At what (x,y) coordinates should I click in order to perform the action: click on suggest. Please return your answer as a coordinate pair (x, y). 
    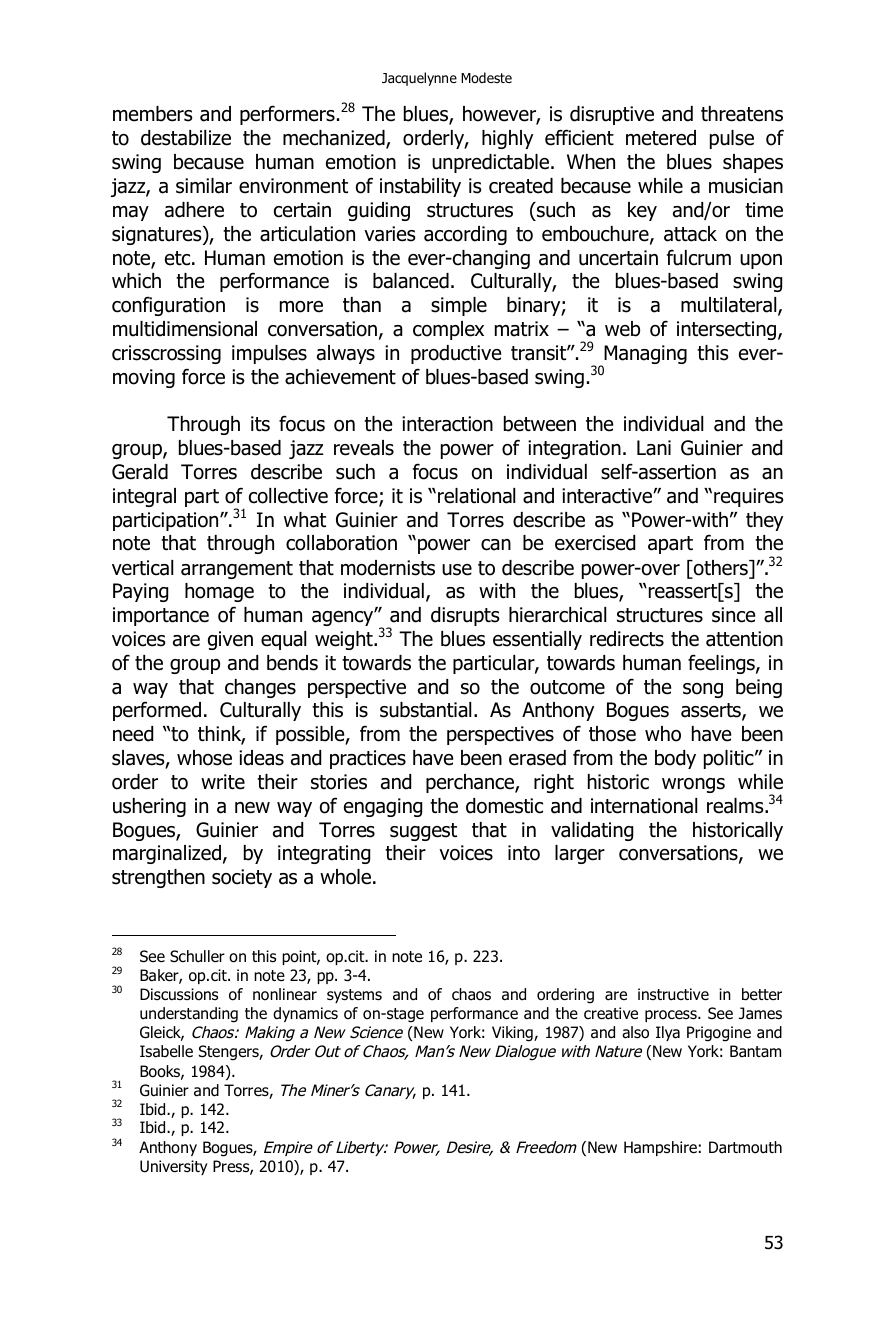
    Looking at the image, I should click on (423, 832).
